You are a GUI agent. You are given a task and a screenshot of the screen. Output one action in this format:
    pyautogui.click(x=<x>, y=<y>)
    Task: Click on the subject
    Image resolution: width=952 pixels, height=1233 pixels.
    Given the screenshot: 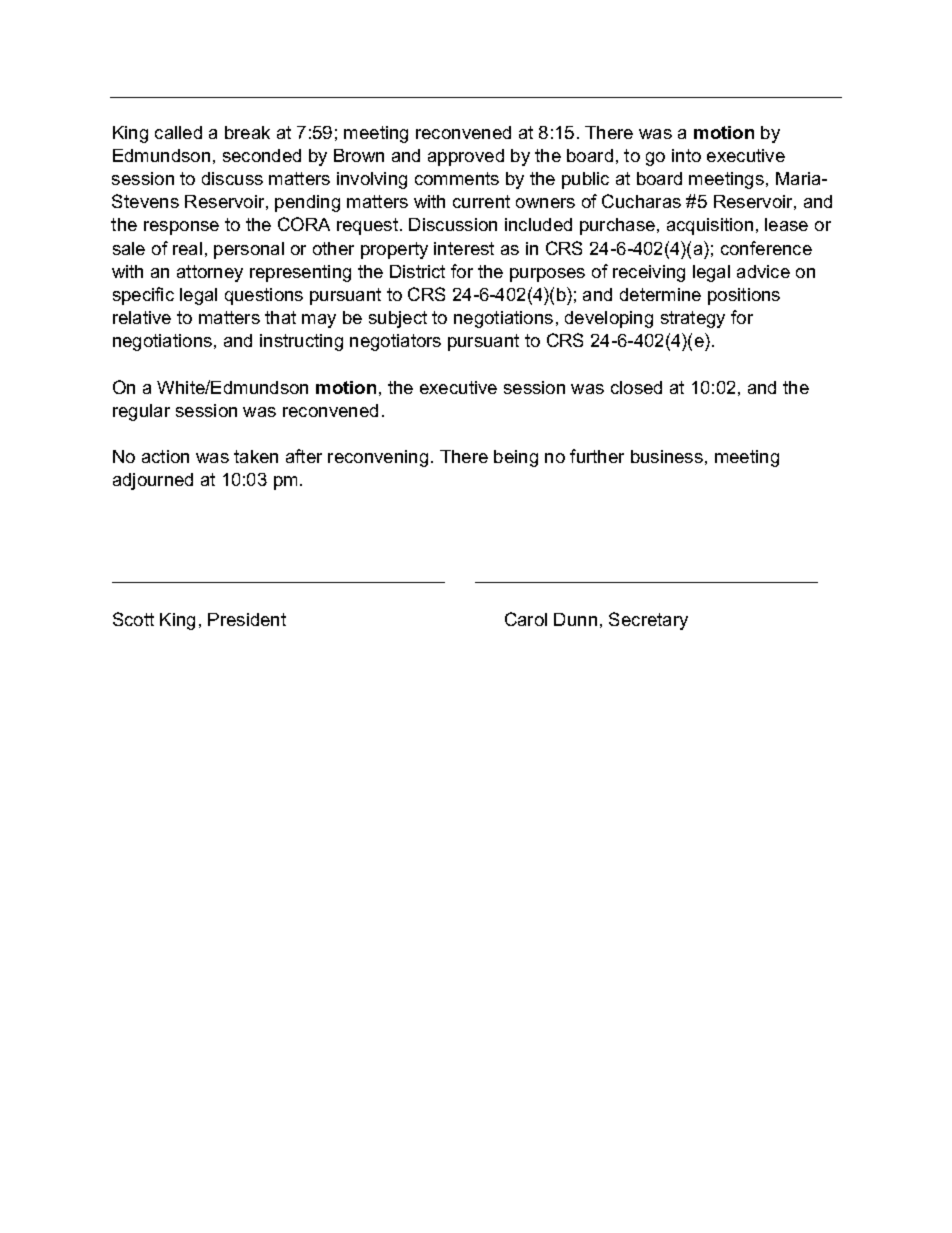 What is the action you would take?
    pyautogui.click(x=398, y=319)
